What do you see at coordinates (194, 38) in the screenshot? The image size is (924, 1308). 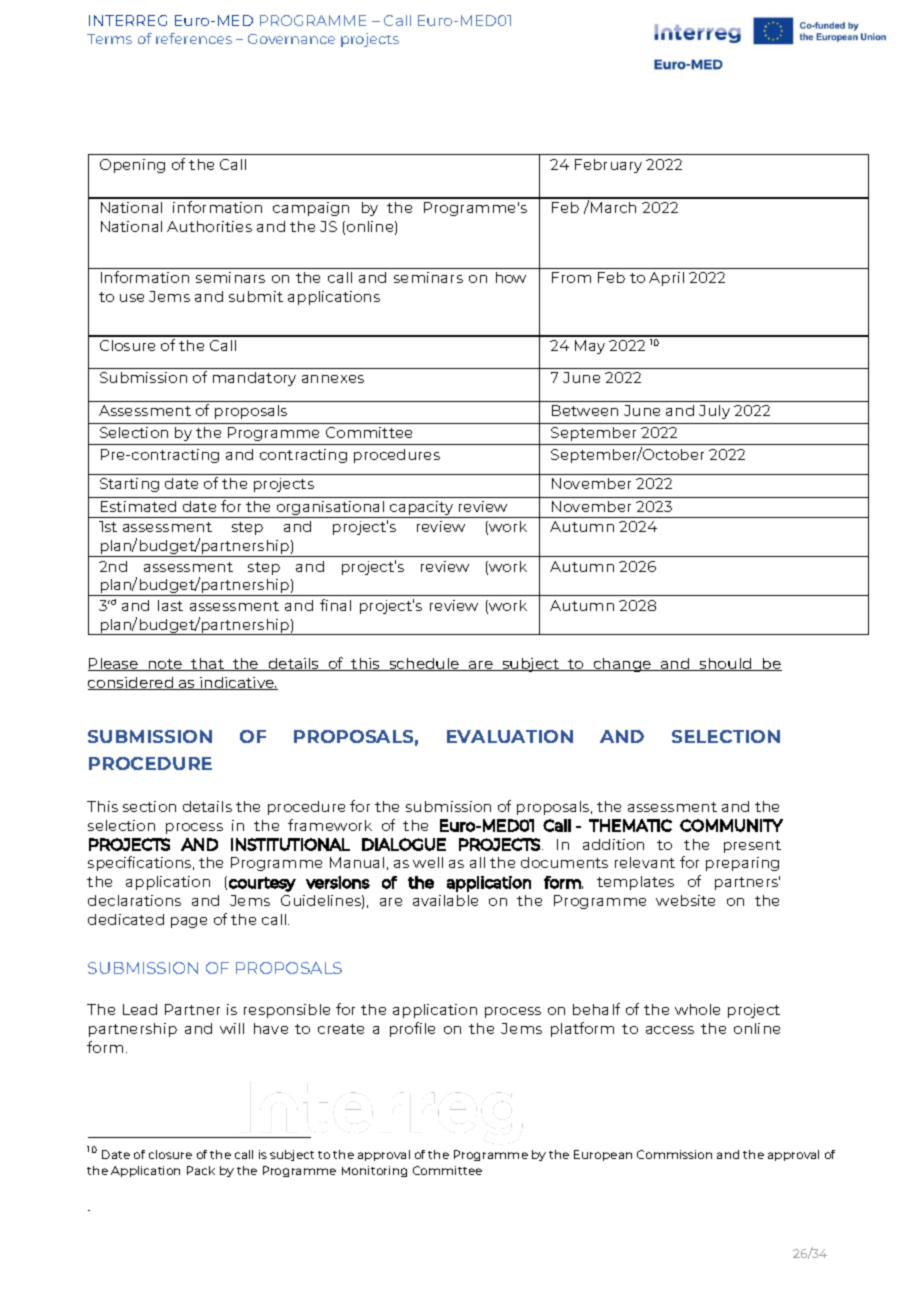 I see `references` at bounding box center [194, 38].
